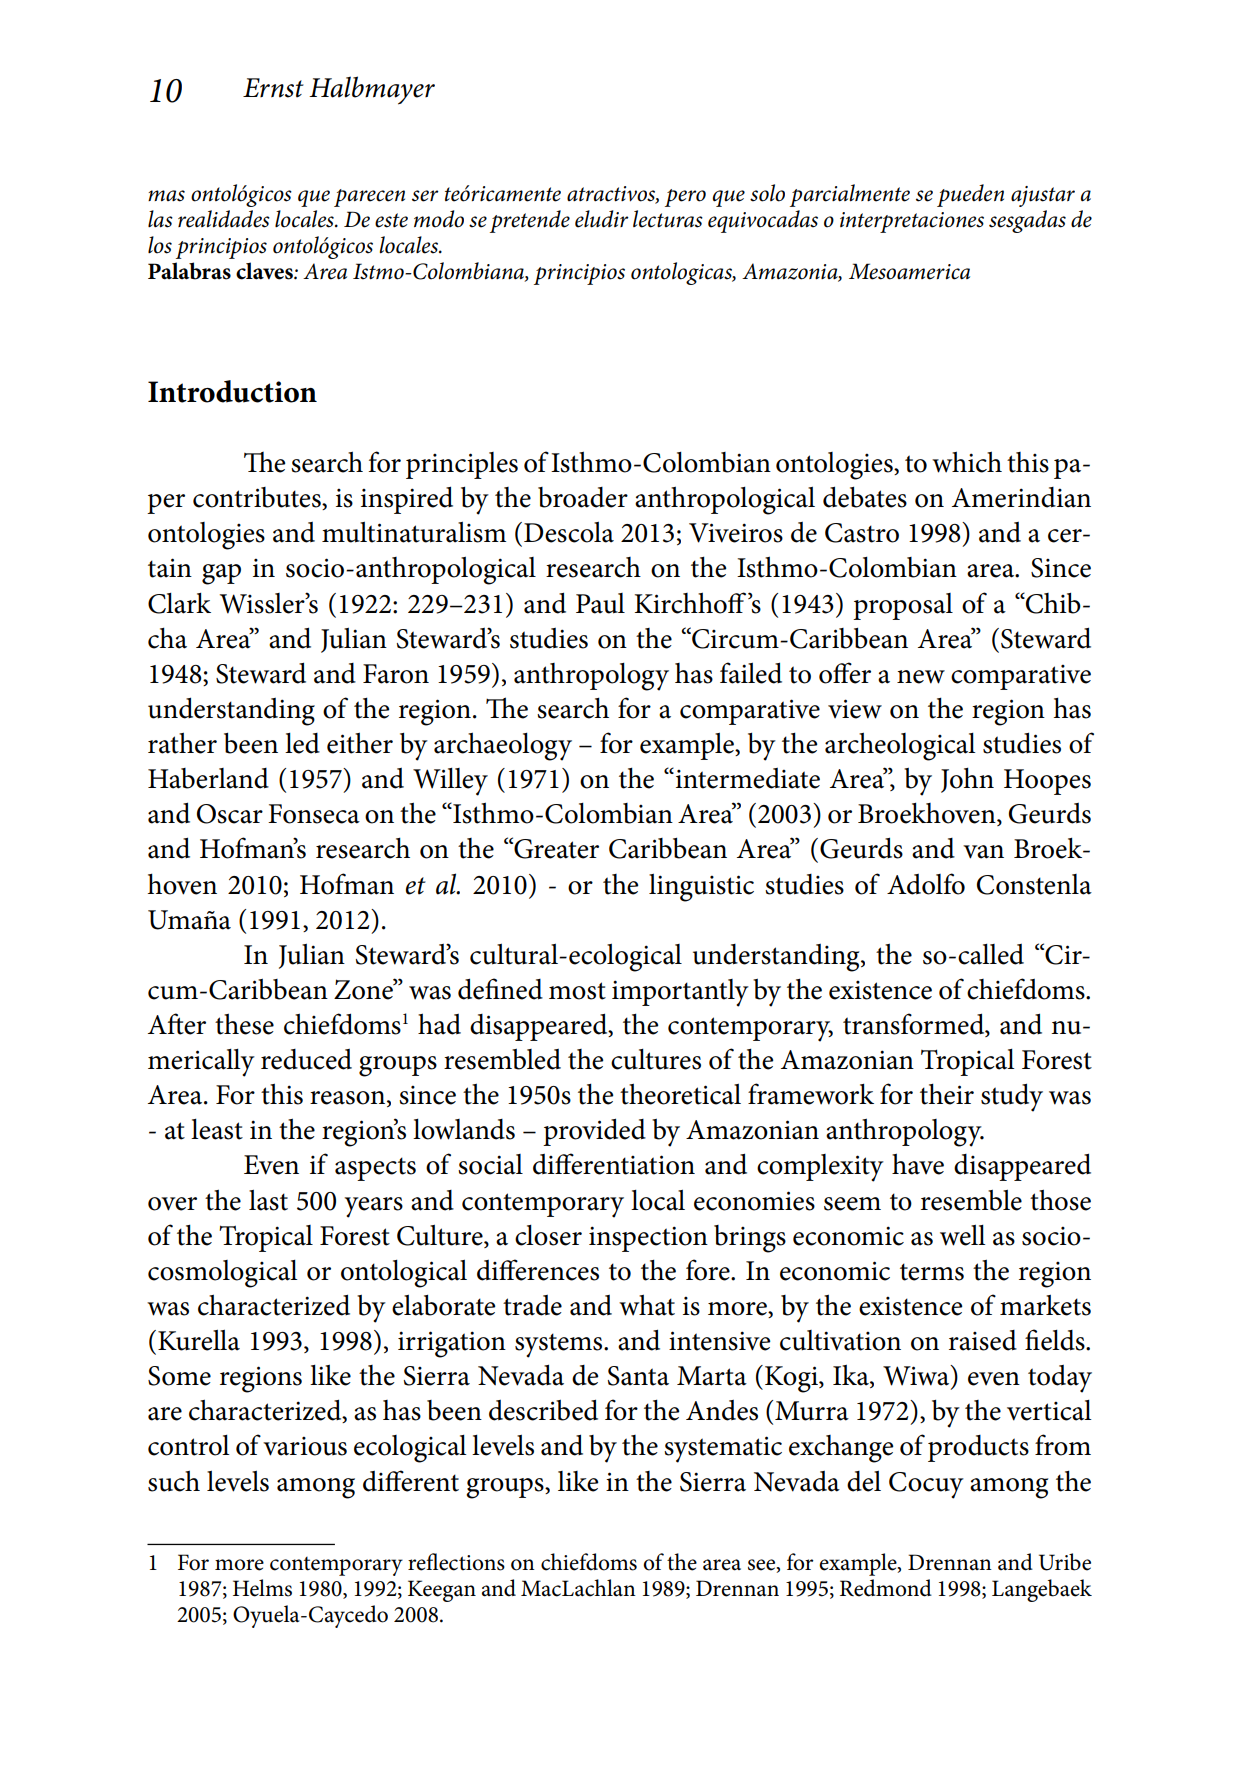 The width and height of the page is (1254, 1770). What do you see at coordinates (648, 1239) in the page?
I see `inspection` at bounding box center [648, 1239].
